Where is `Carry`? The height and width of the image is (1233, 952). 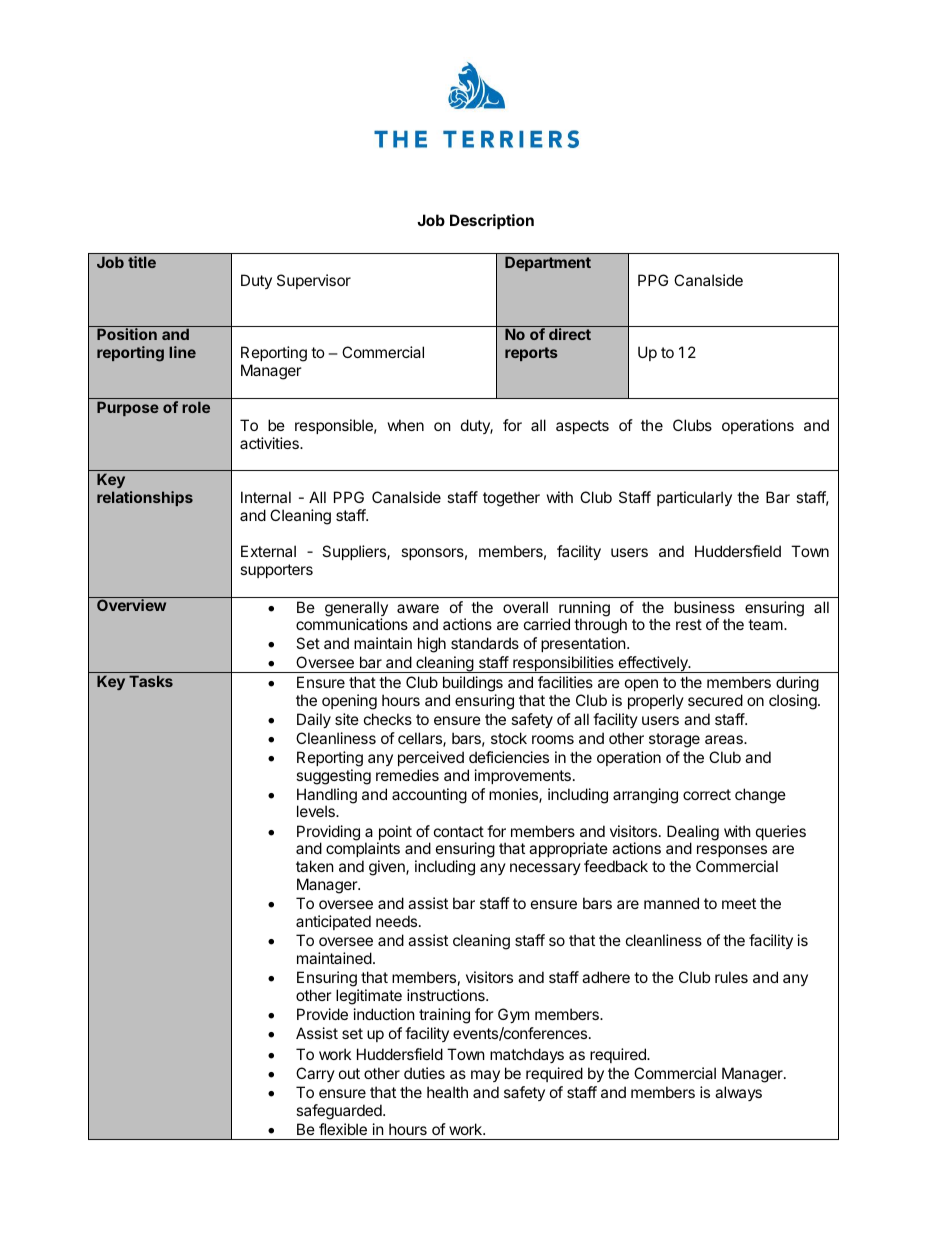
Carry is located at coordinates (315, 1074).
